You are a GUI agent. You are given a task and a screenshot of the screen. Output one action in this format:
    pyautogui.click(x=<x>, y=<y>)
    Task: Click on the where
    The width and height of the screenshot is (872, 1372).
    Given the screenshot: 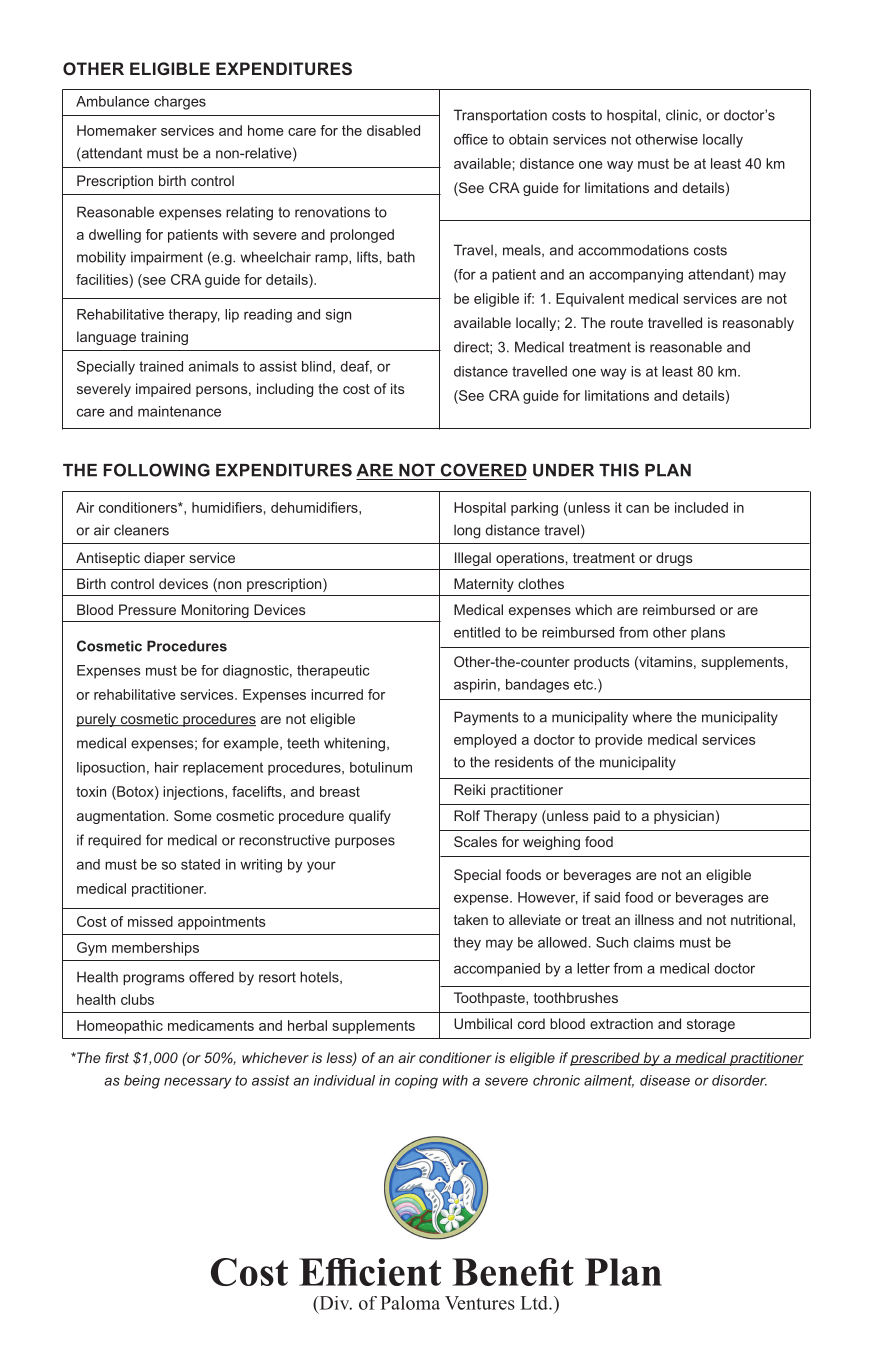 What is the action you would take?
    pyautogui.click(x=652, y=717)
